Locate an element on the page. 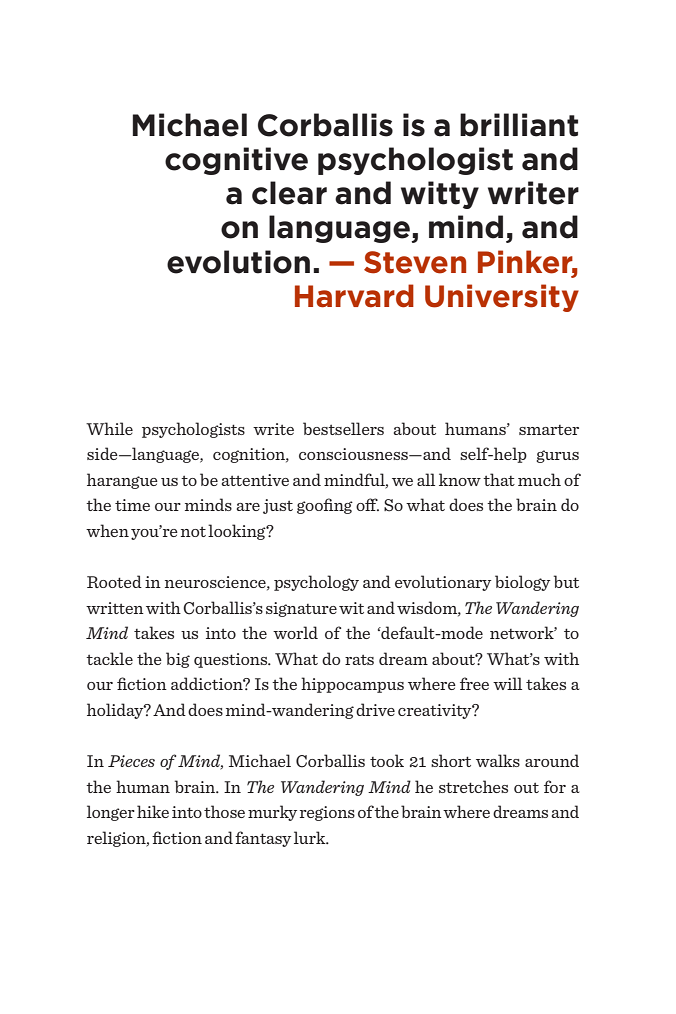  clear is located at coordinates (289, 193).
